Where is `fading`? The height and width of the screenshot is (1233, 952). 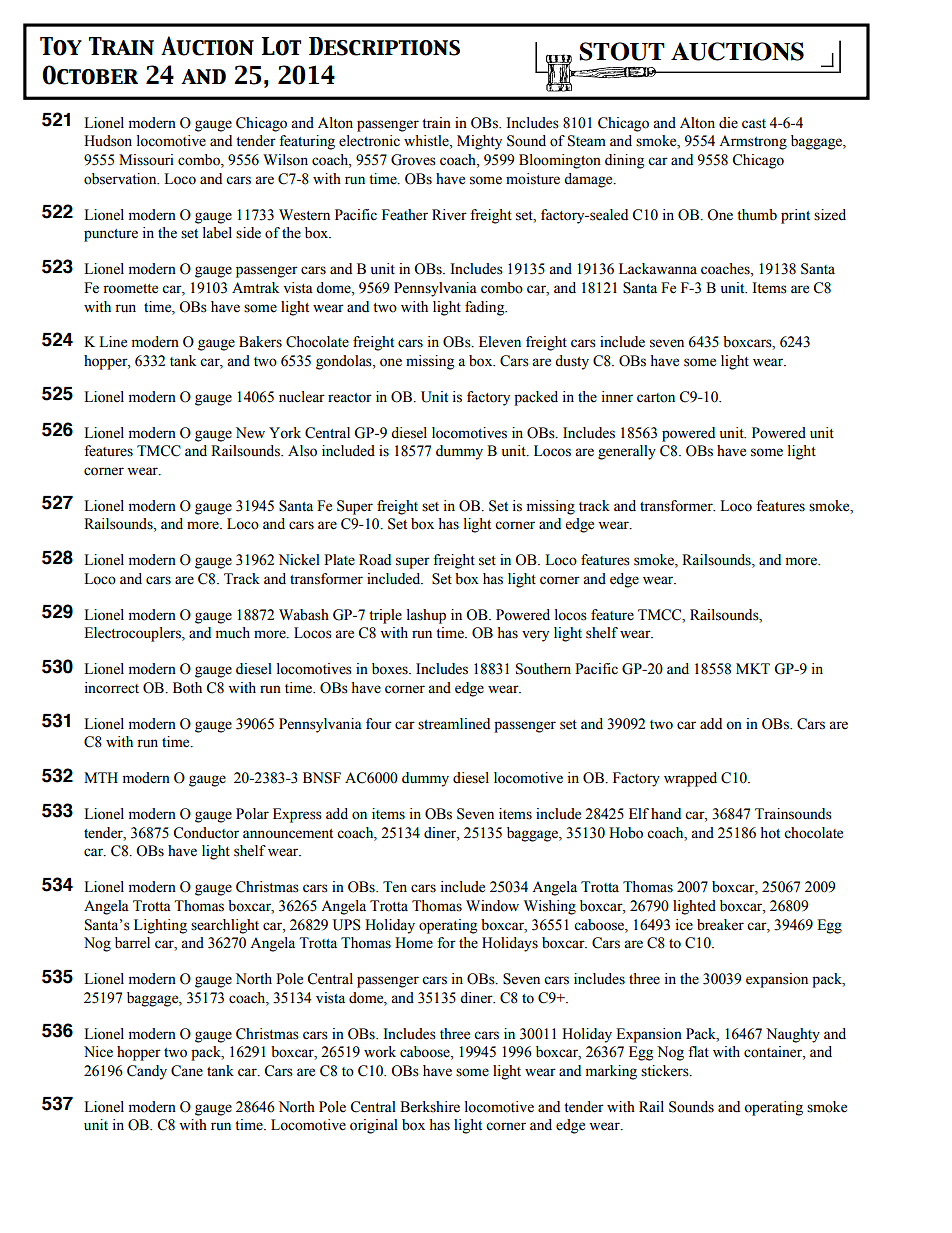 fading is located at coordinates (486, 308).
